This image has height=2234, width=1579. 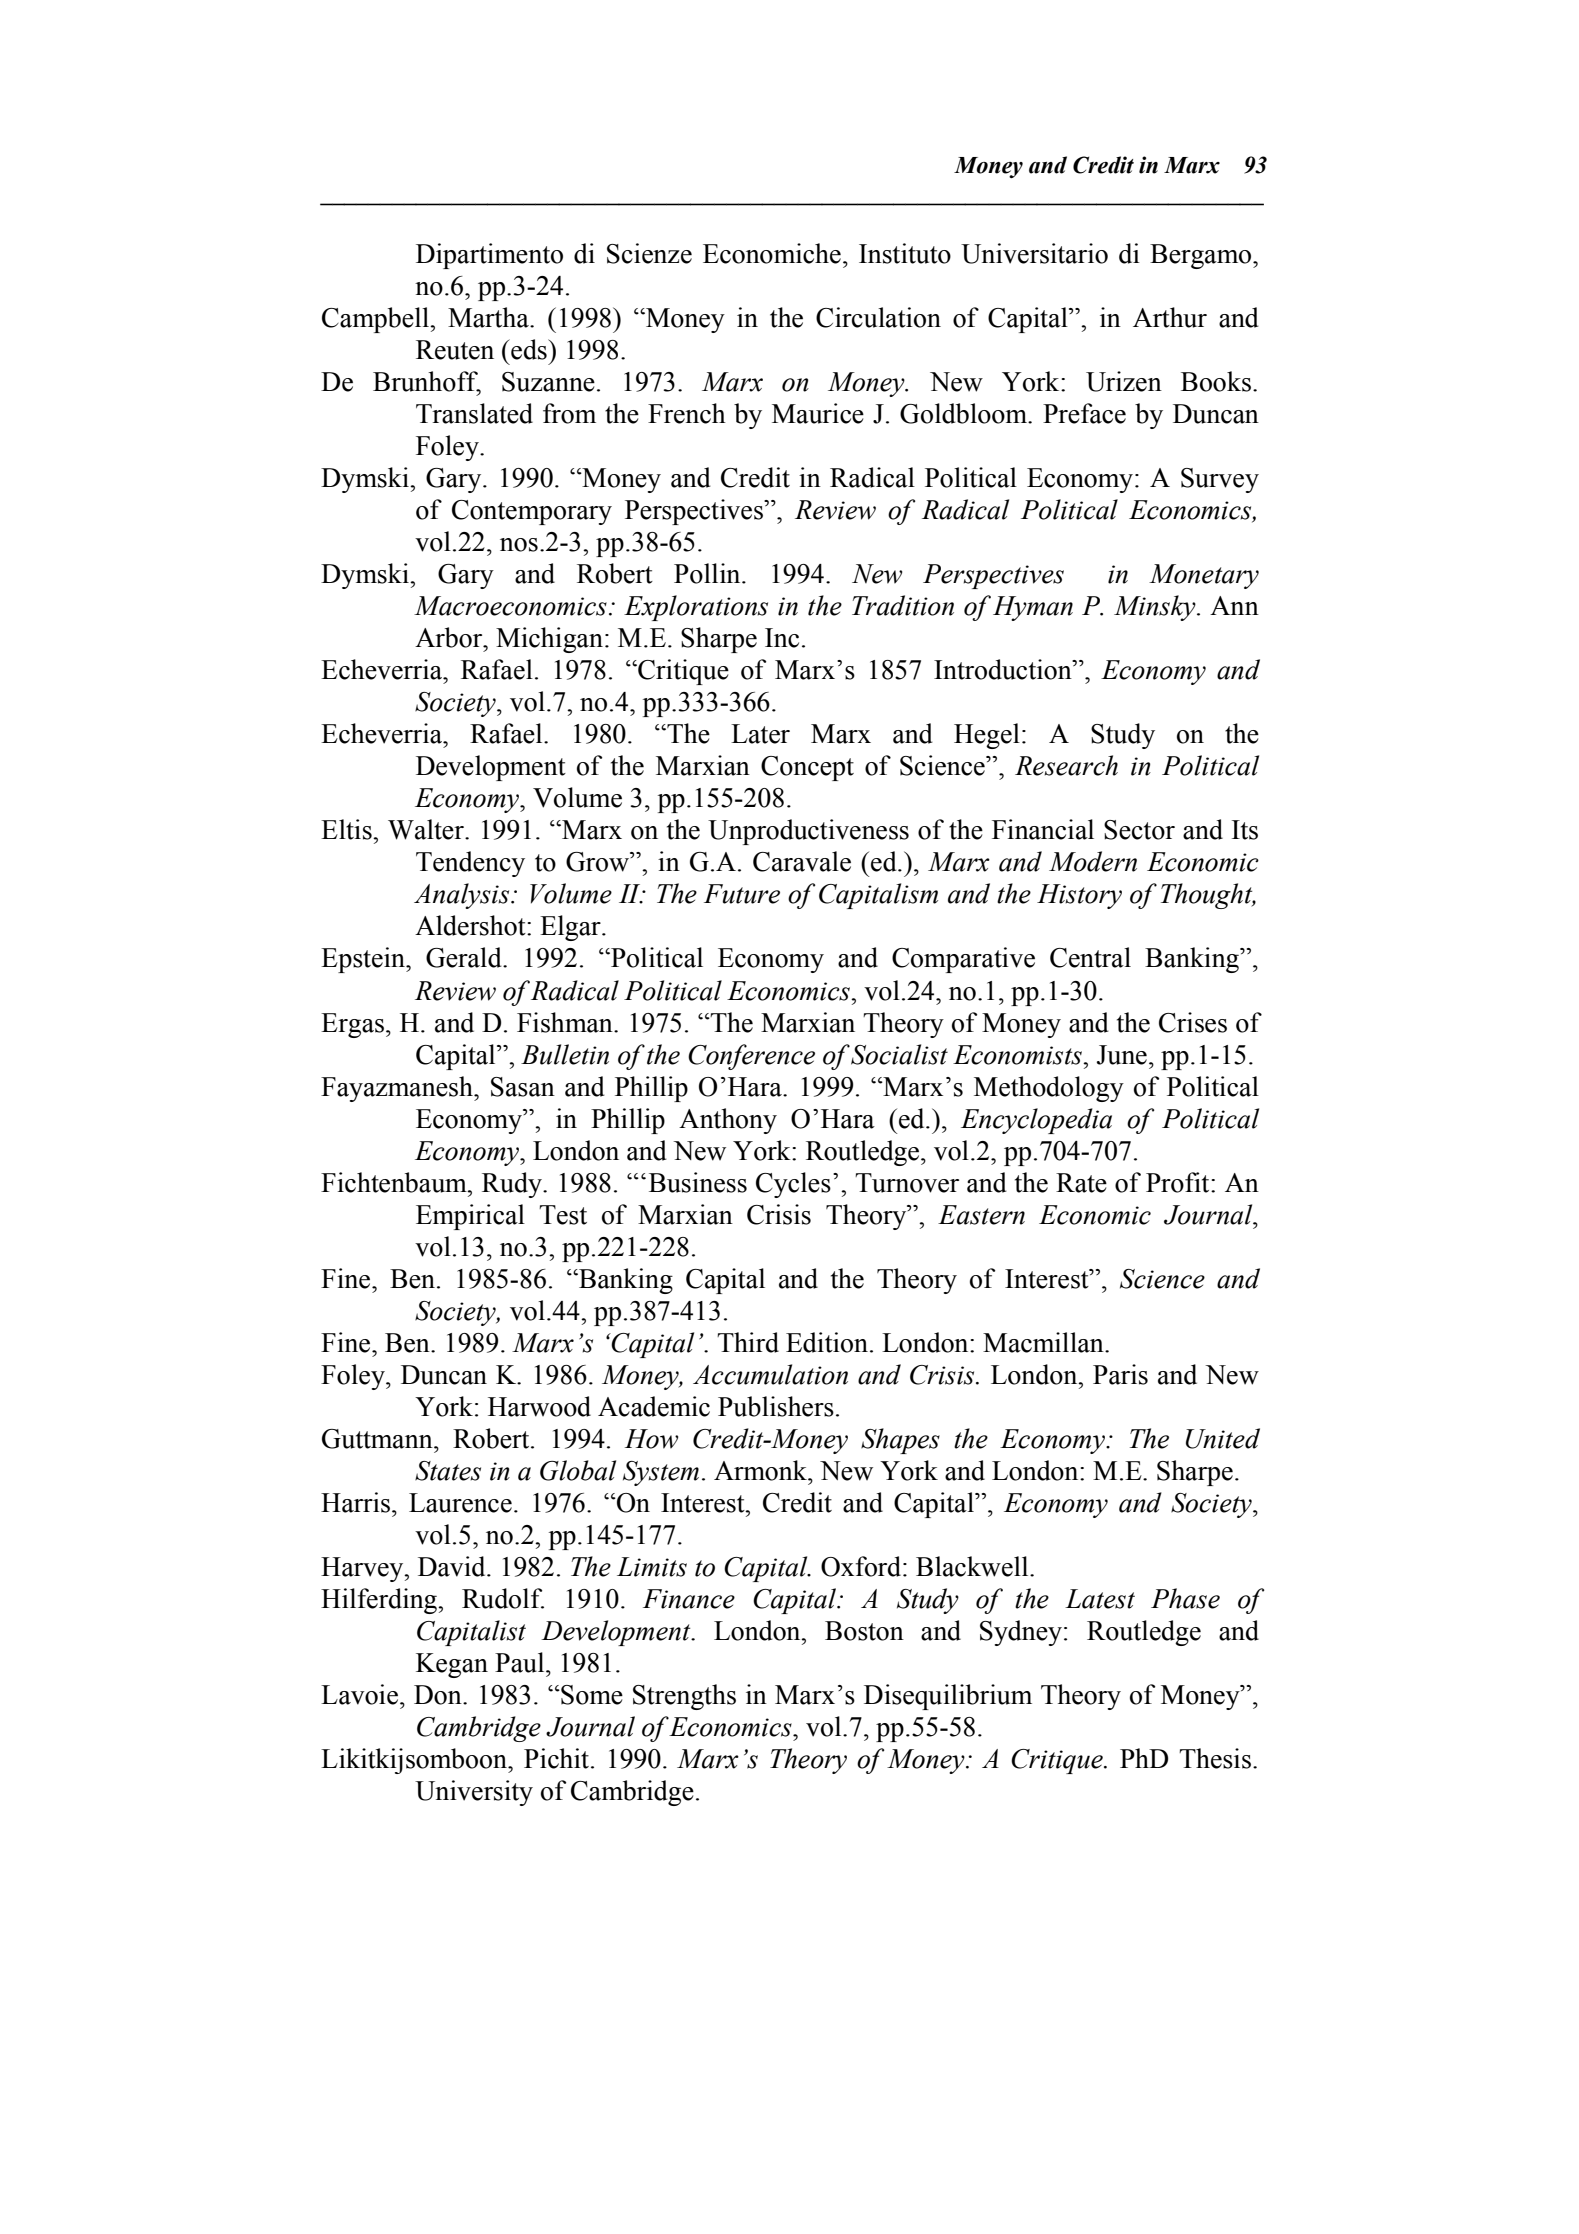 What do you see at coordinates (1170, 317) in the image?
I see `Arthur` at bounding box center [1170, 317].
